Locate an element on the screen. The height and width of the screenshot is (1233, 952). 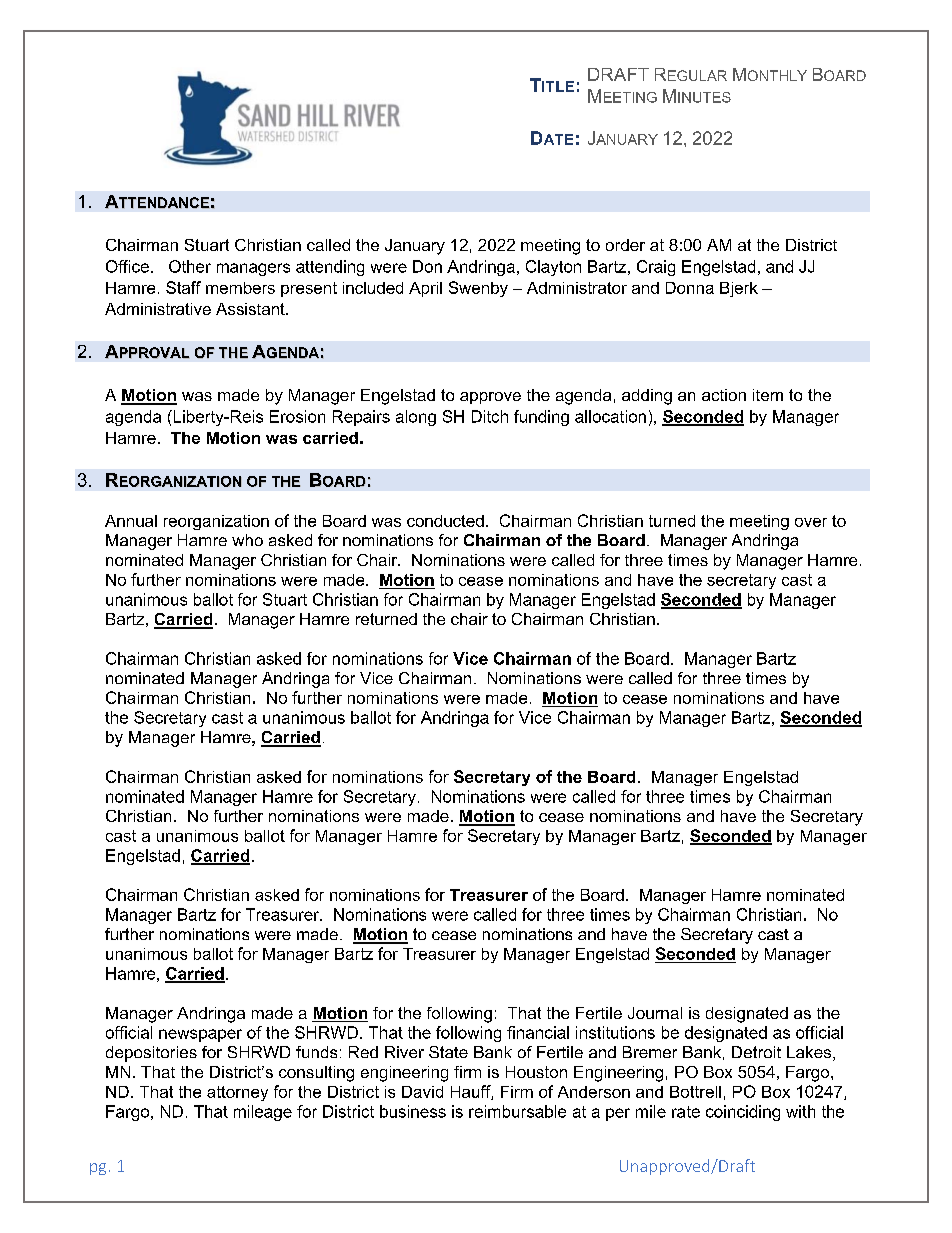
financial is located at coordinates (538, 1032).
